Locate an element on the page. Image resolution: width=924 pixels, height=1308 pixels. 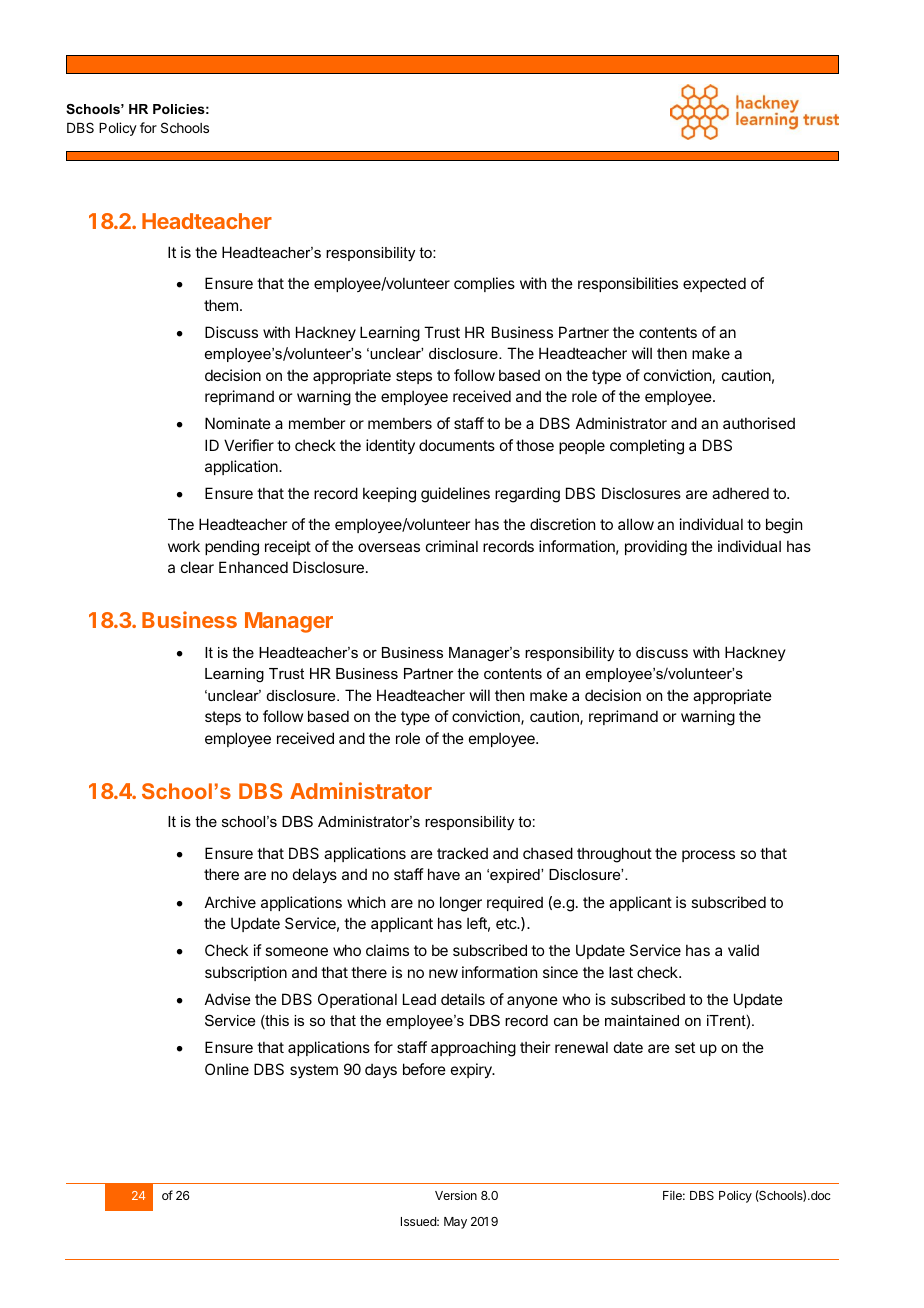
details is located at coordinates (463, 999).
